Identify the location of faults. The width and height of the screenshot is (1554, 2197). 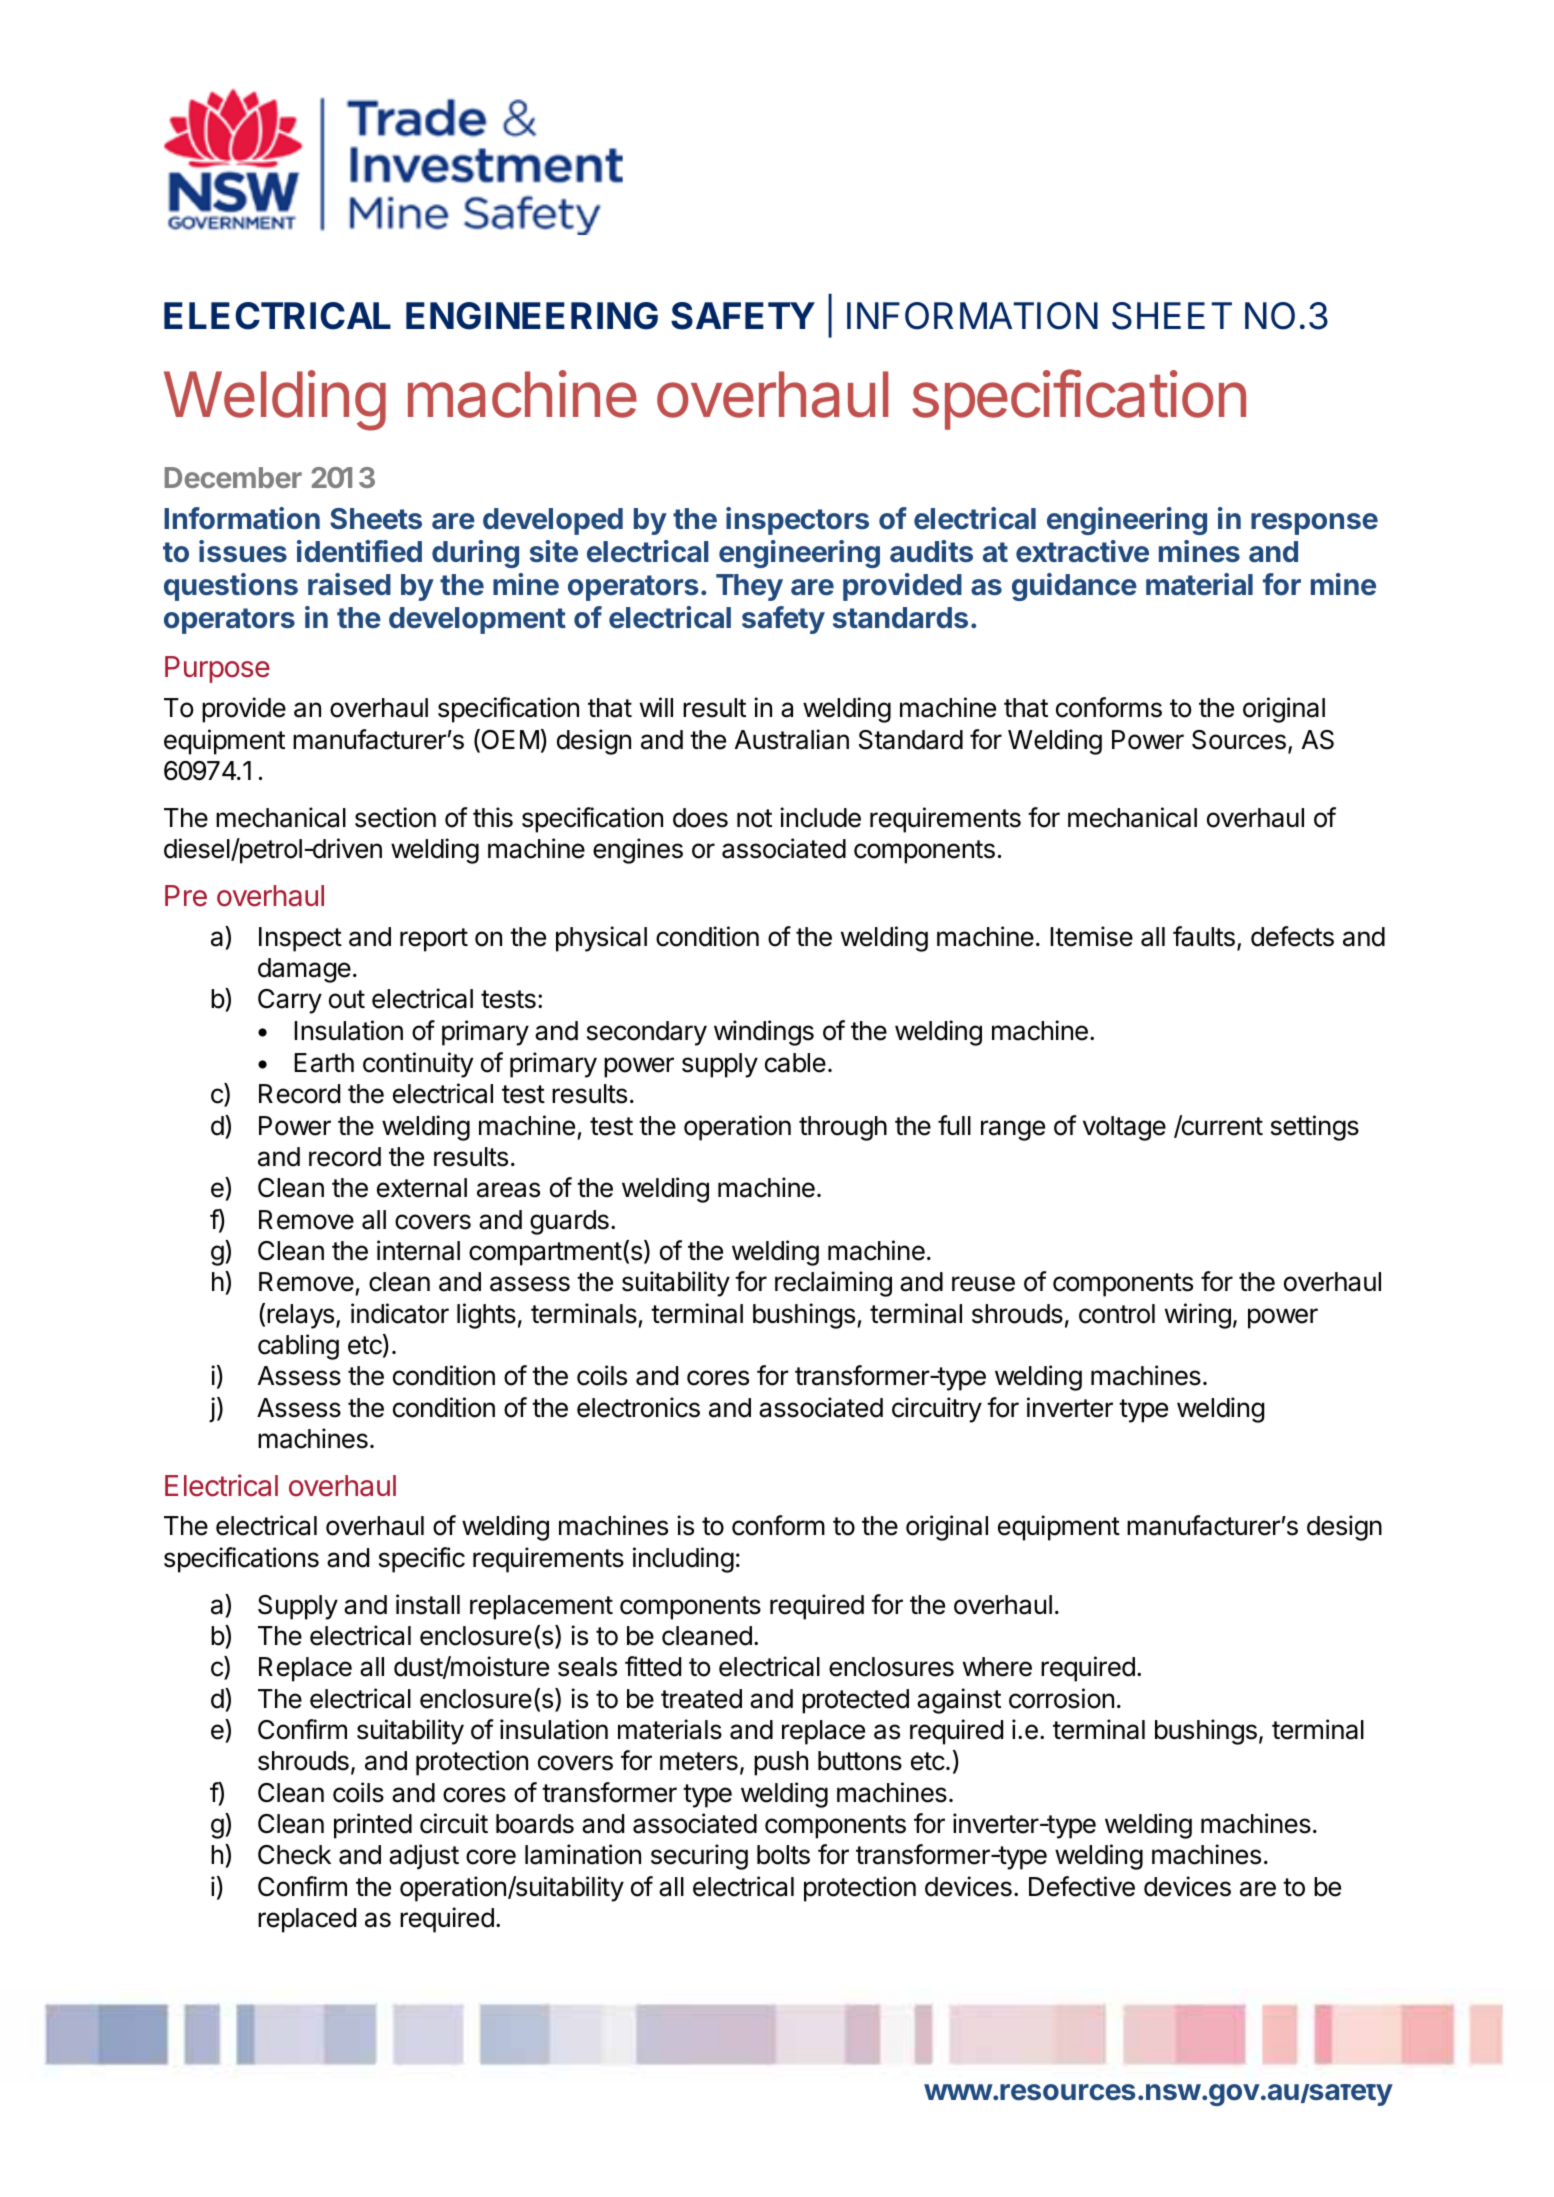
(1204, 936).
